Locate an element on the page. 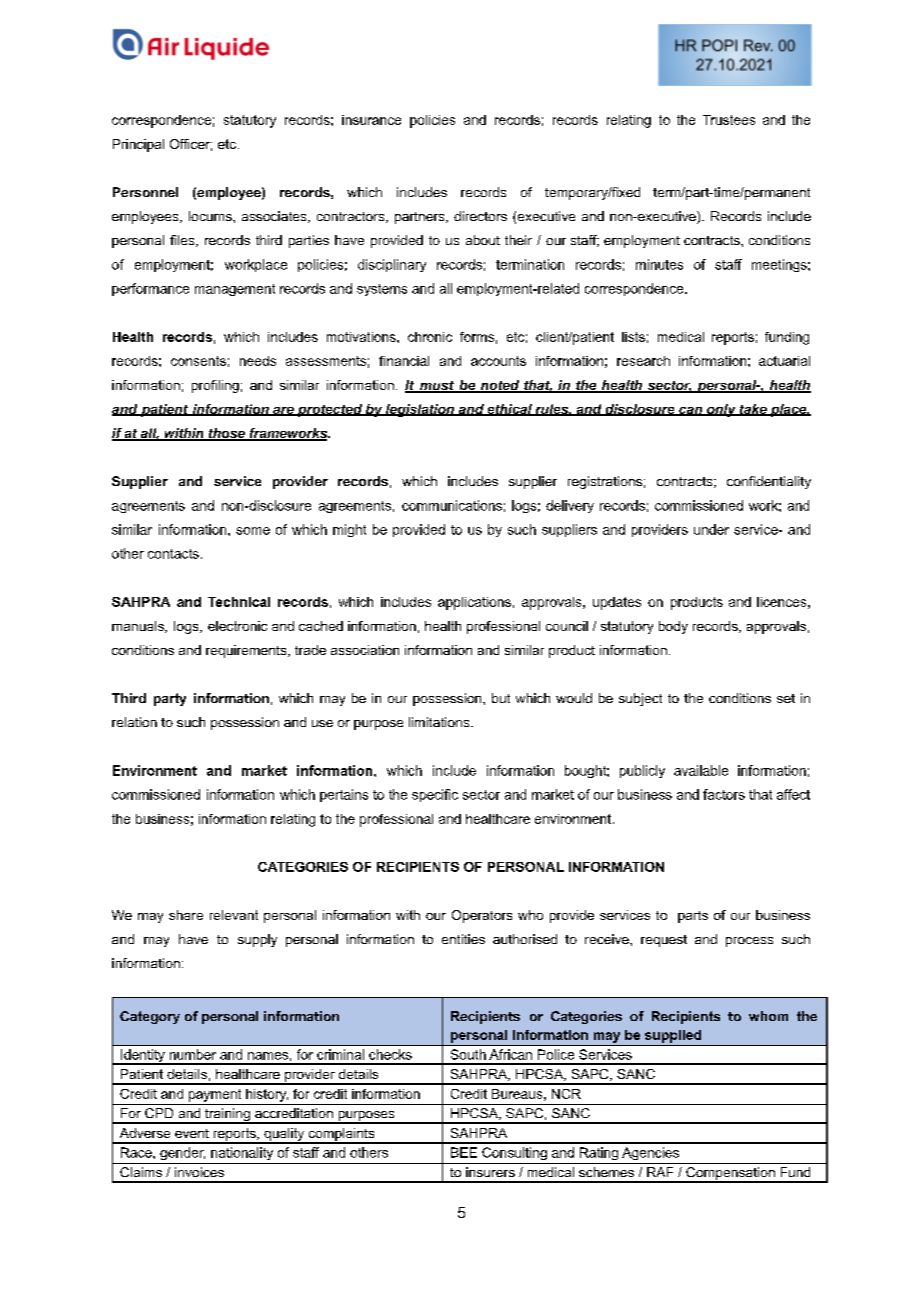 The image size is (924, 1307). must is located at coordinates (437, 387).
